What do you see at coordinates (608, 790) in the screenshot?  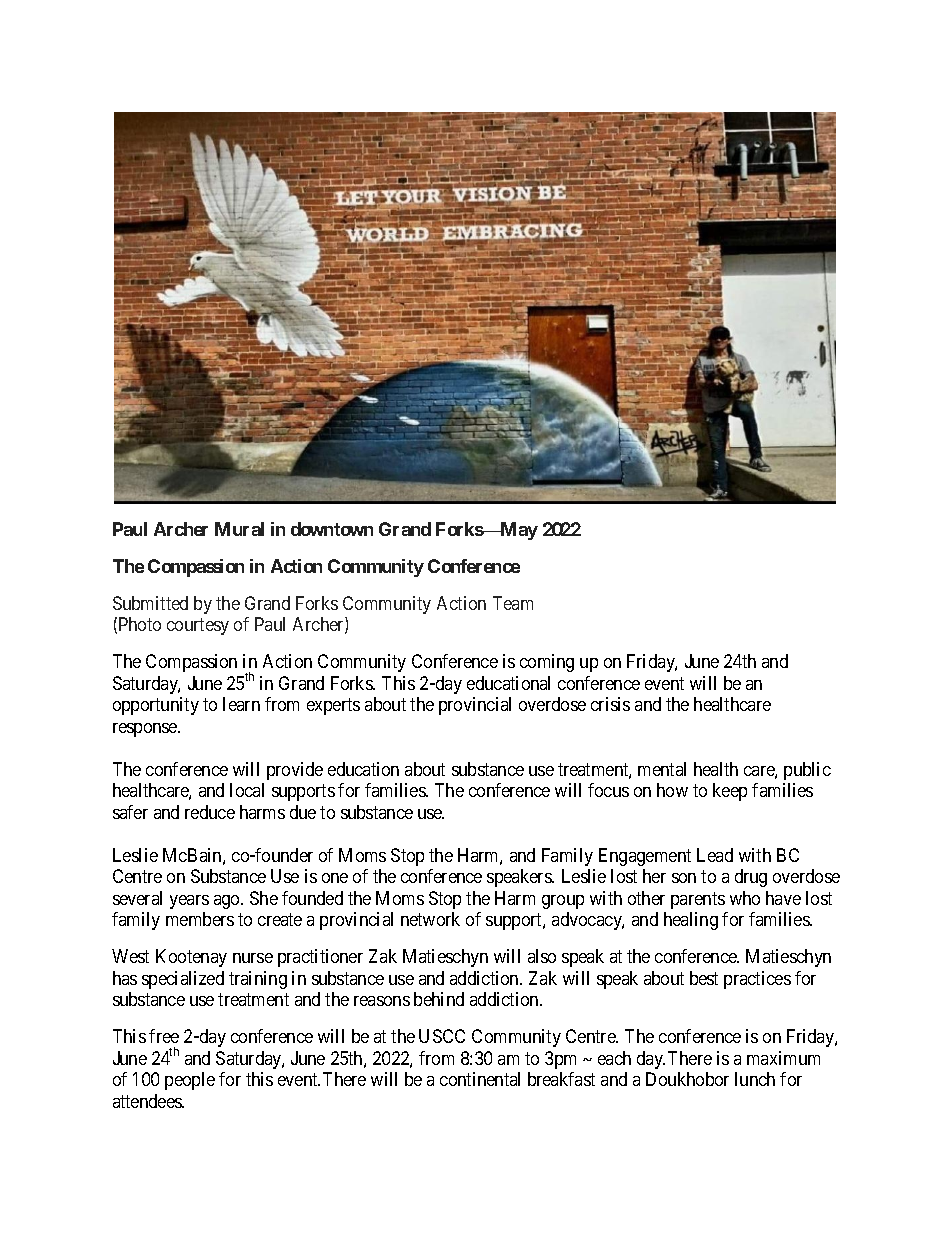 I see `focus` at bounding box center [608, 790].
